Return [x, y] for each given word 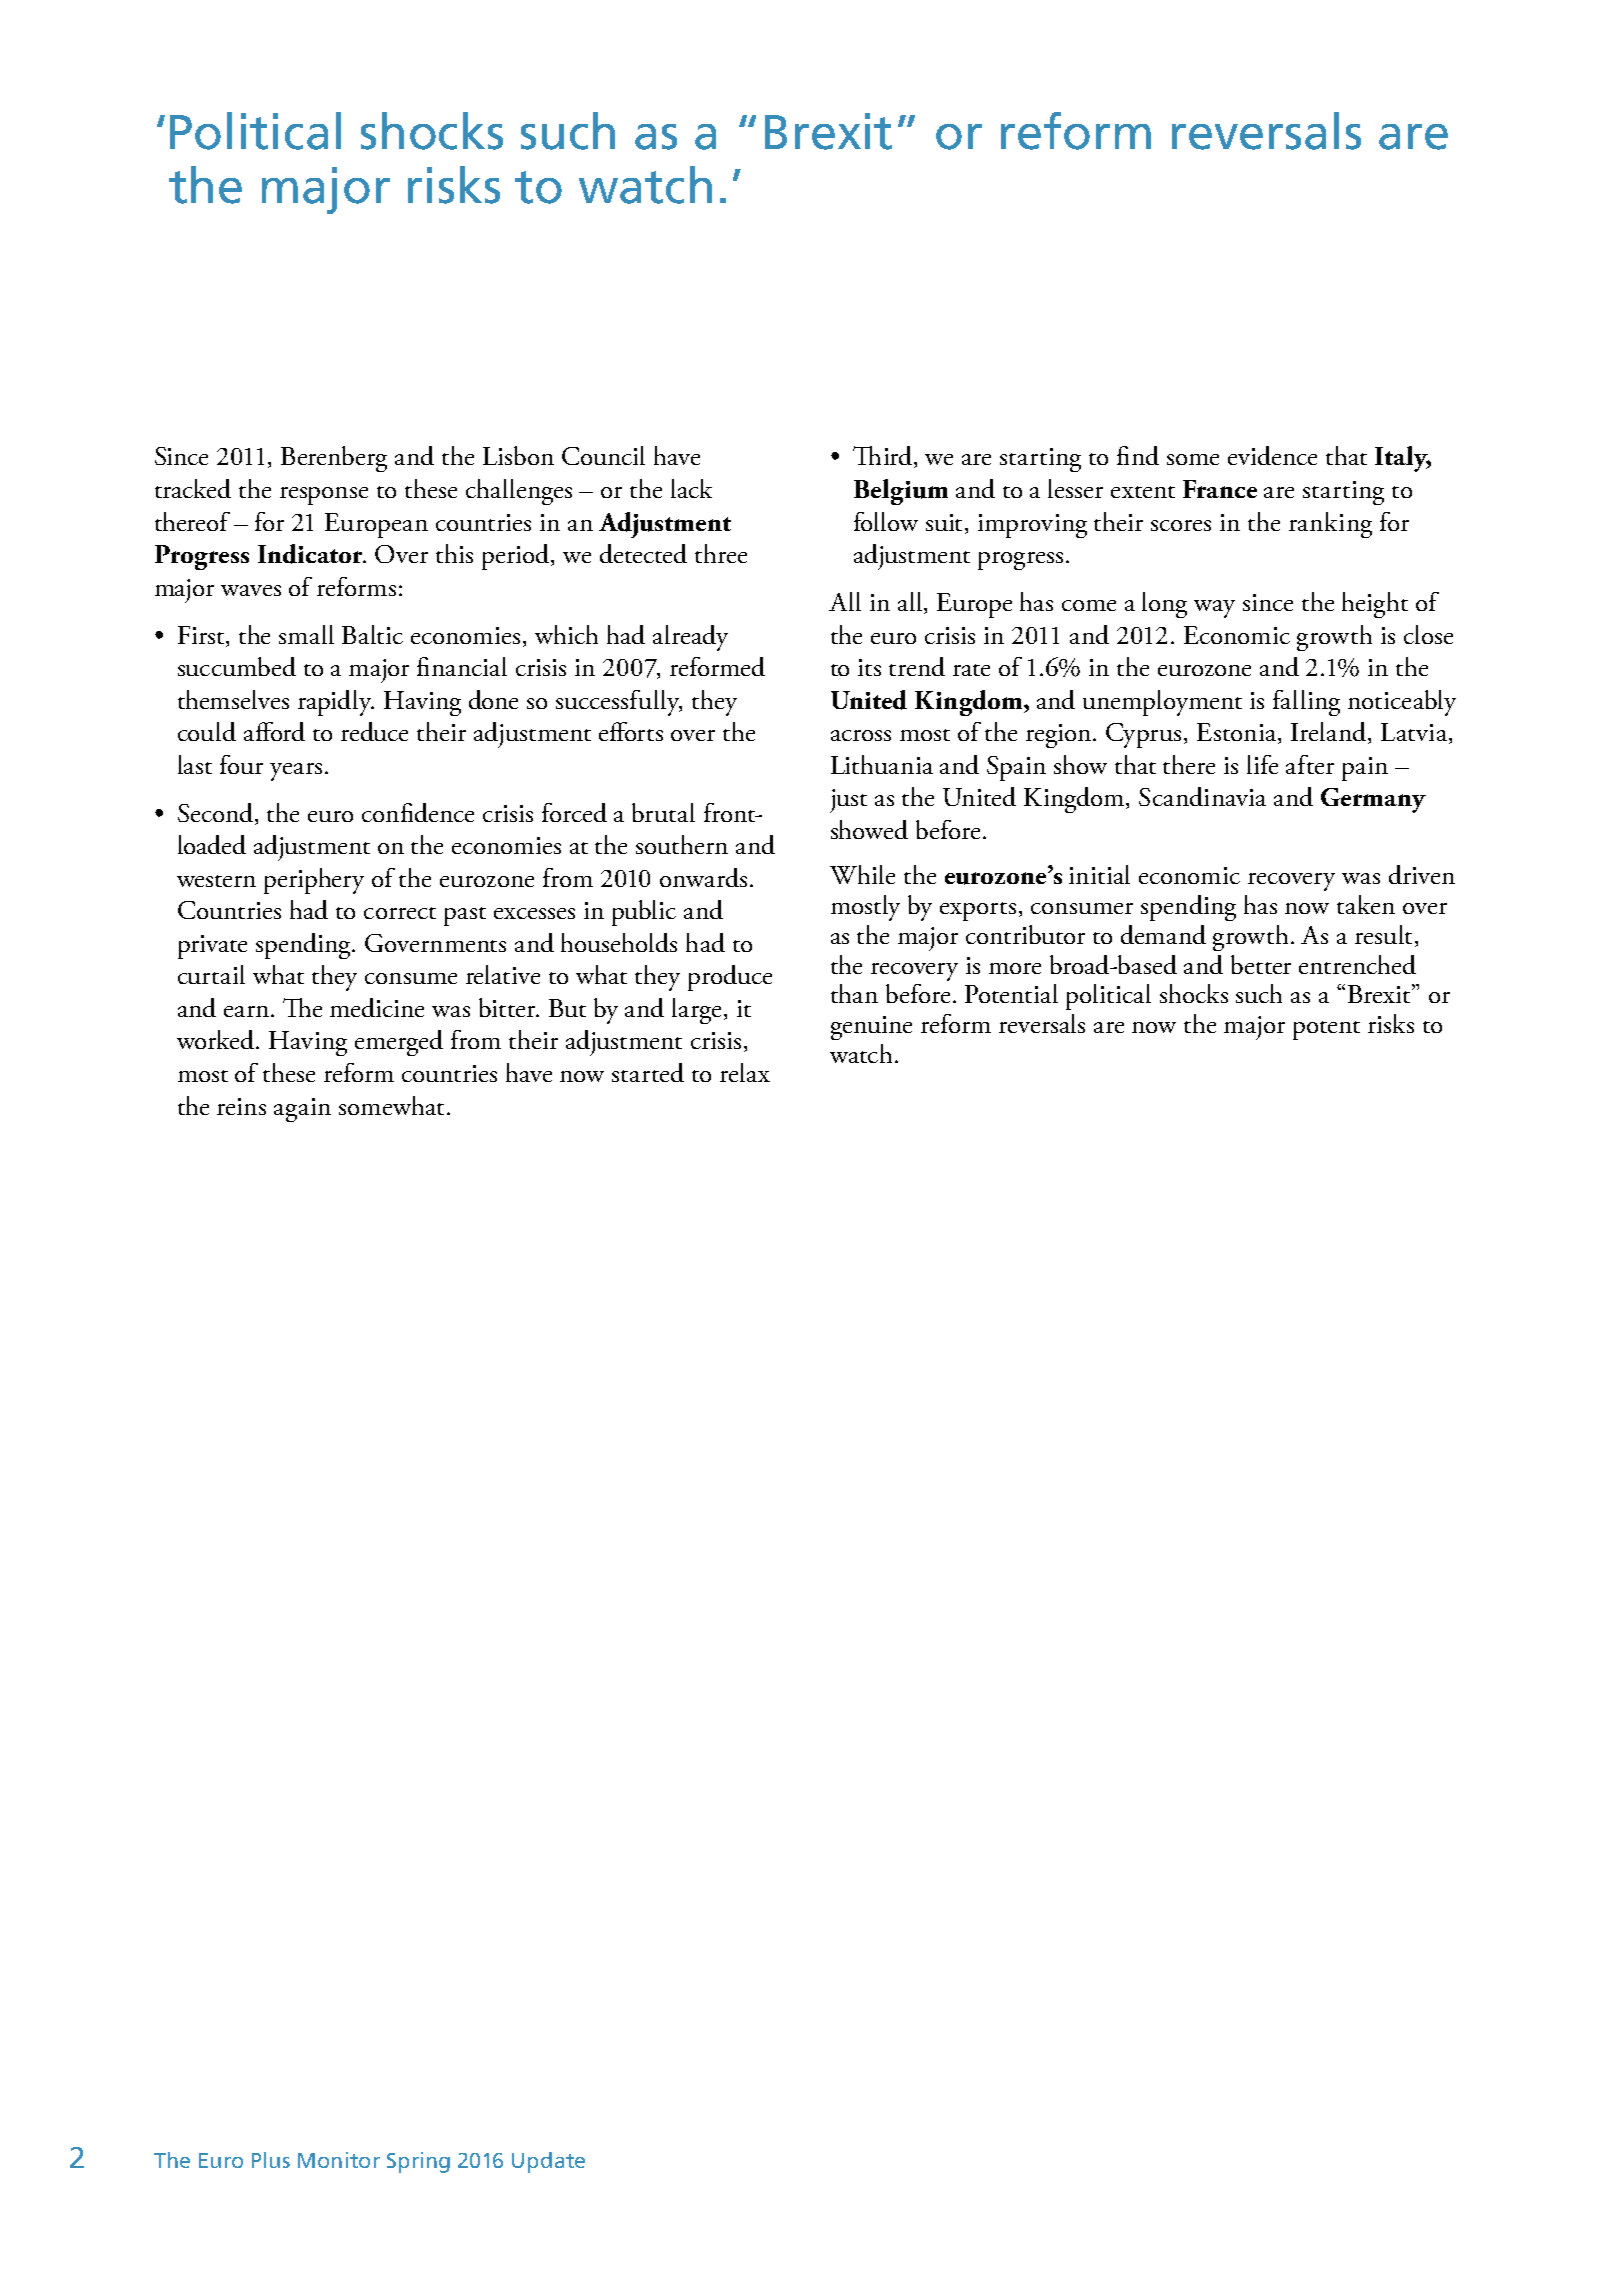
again [302, 1110]
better [1261, 964]
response [324, 496]
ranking [1330, 525]
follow [886, 521]
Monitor [339, 2160]
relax [745, 1072]
